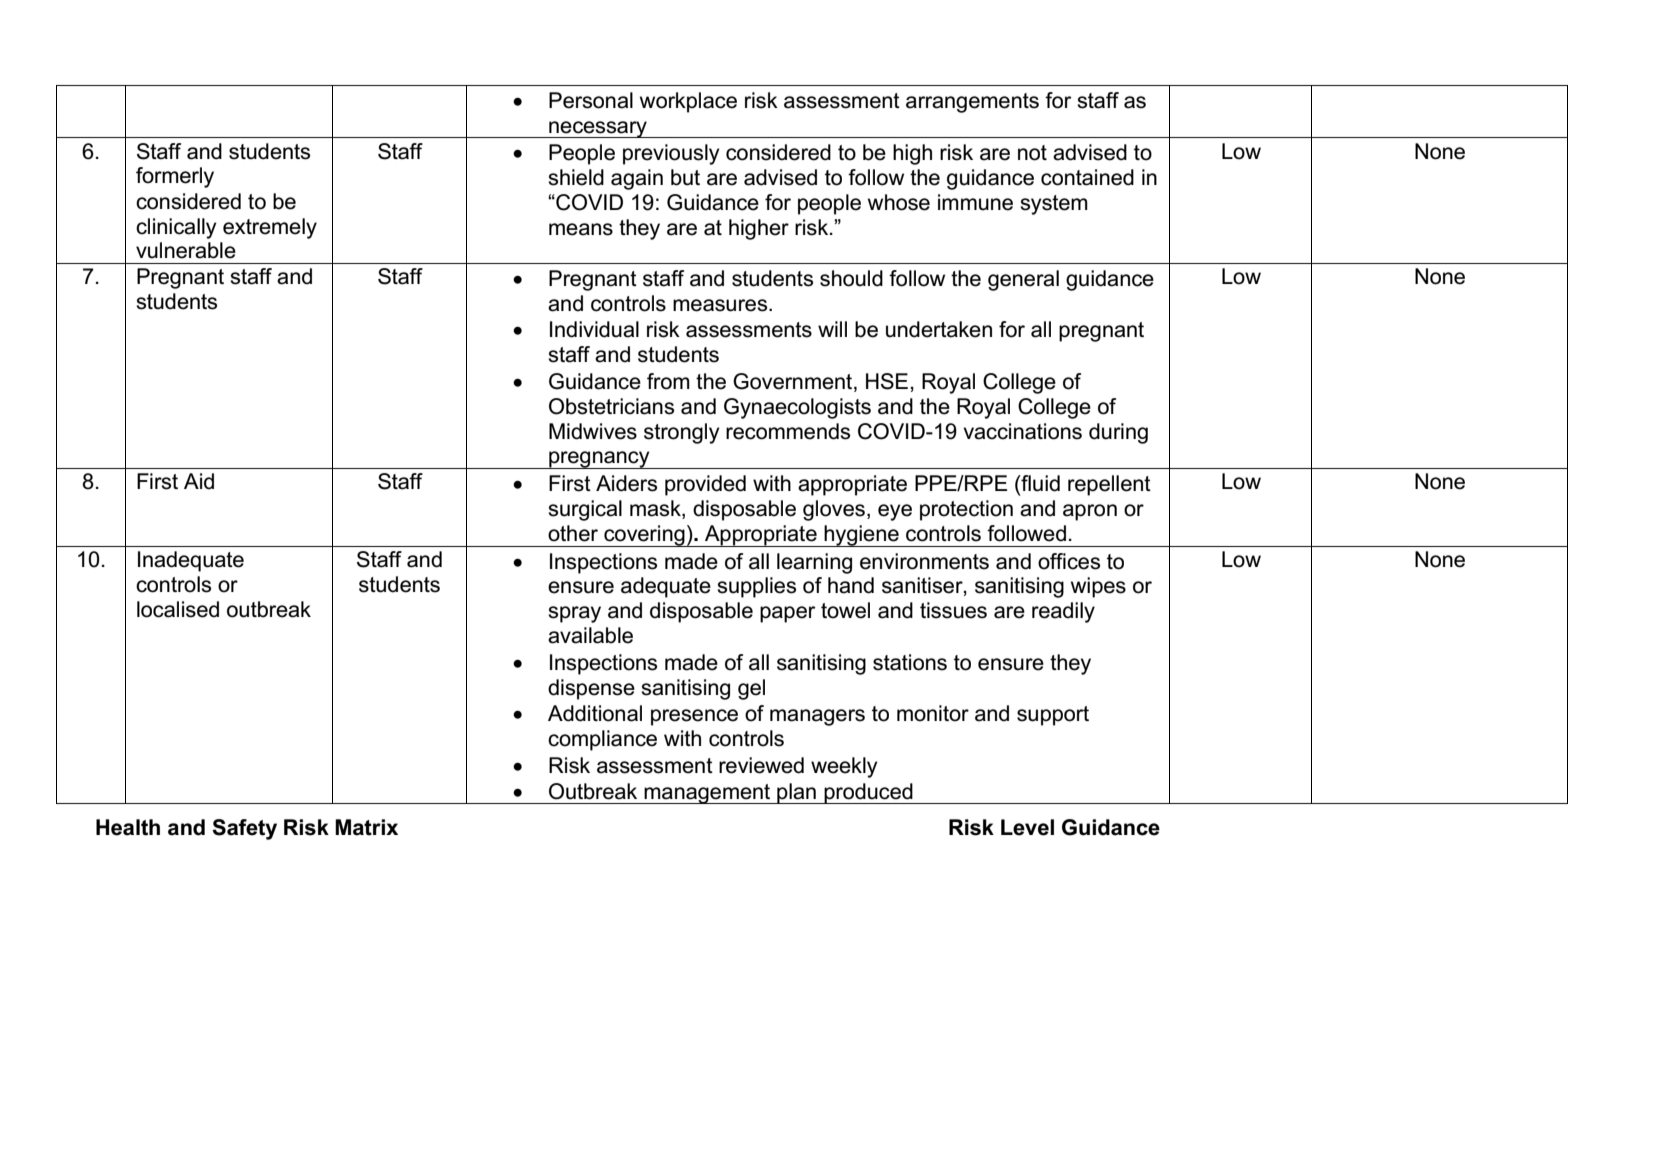 Image resolution: width=1662 pixels, height=1175 pixels. I want to click on management, so click(708, 794).
